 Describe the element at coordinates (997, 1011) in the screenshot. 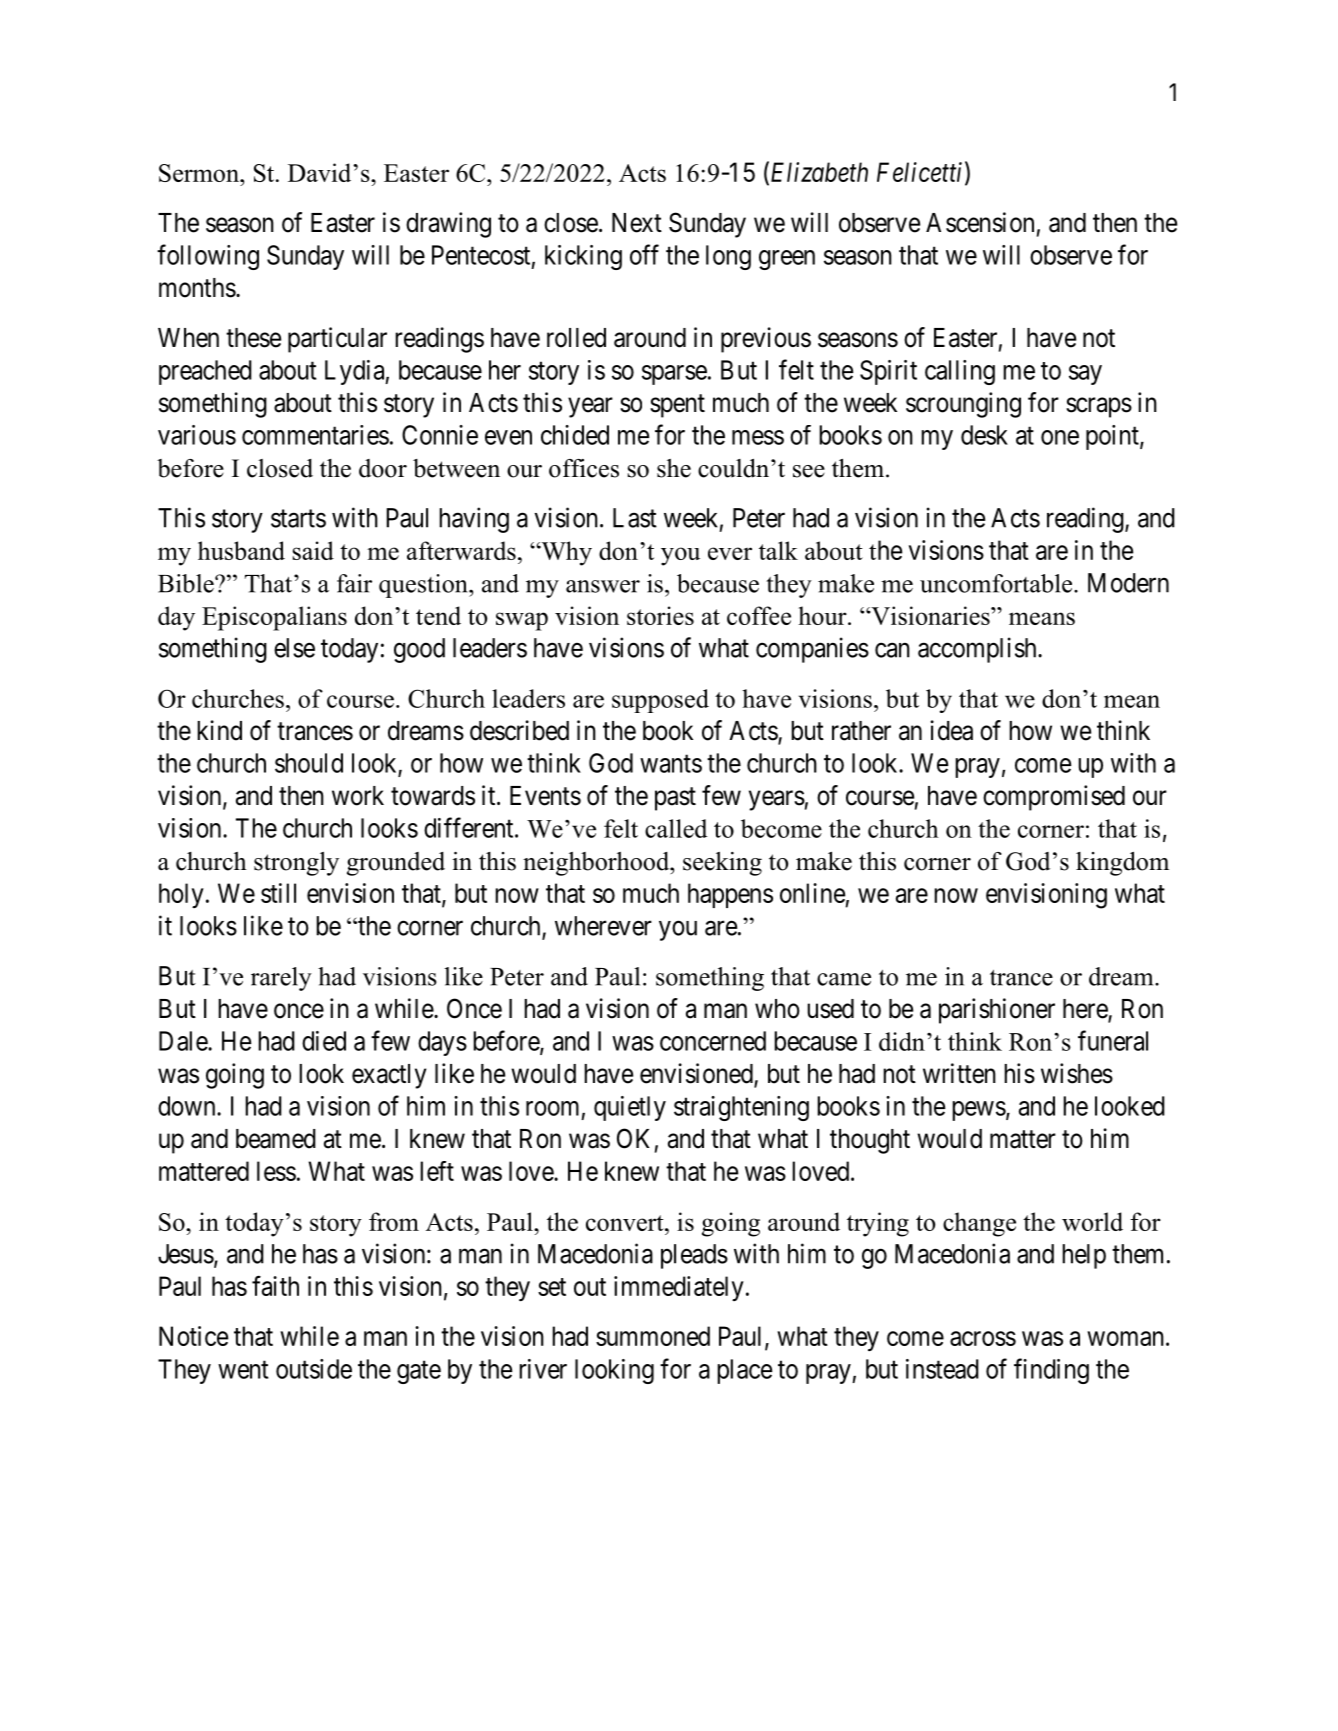

I see `parishioner` at that location.
